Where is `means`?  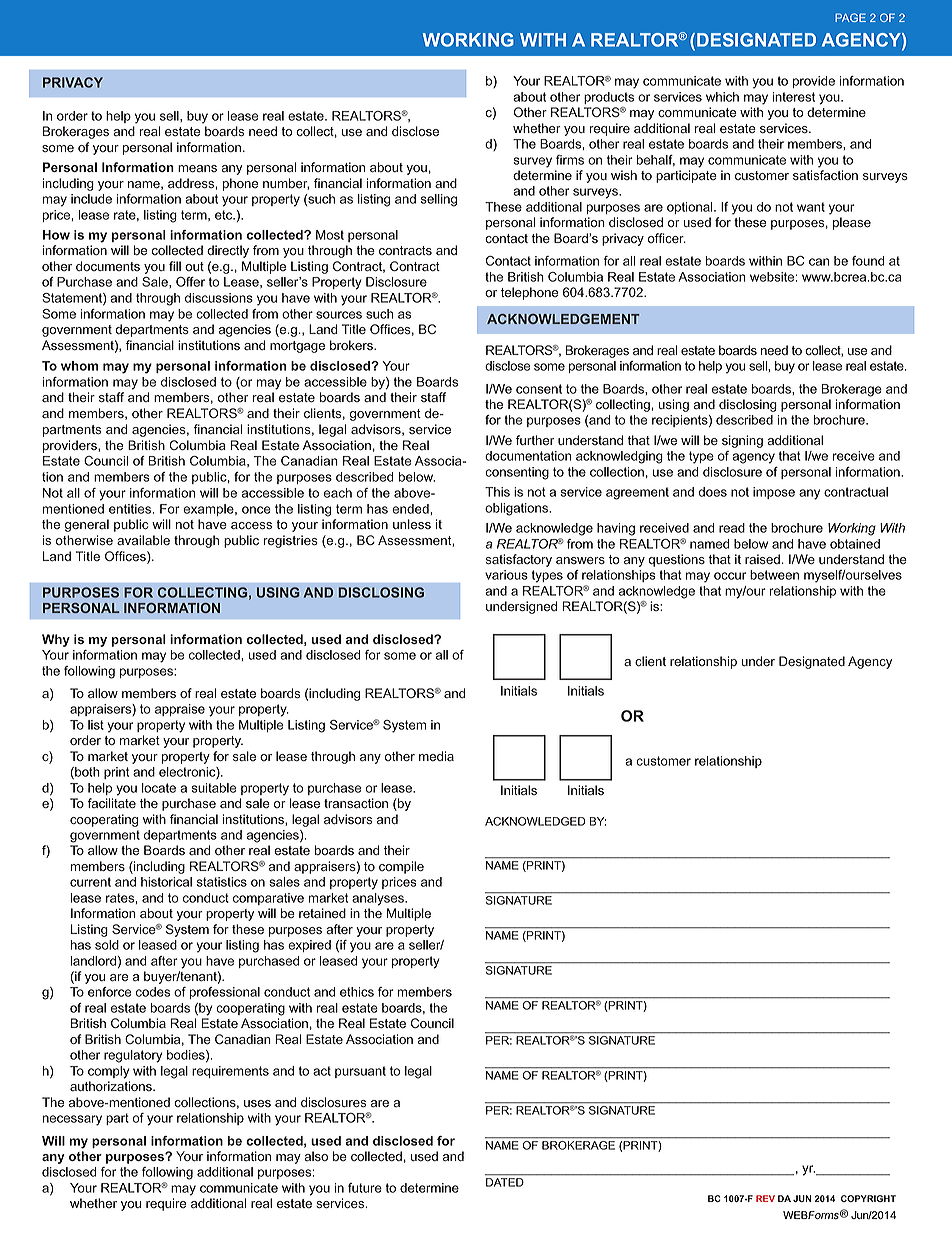
means is located at coordinates (197, 169).
